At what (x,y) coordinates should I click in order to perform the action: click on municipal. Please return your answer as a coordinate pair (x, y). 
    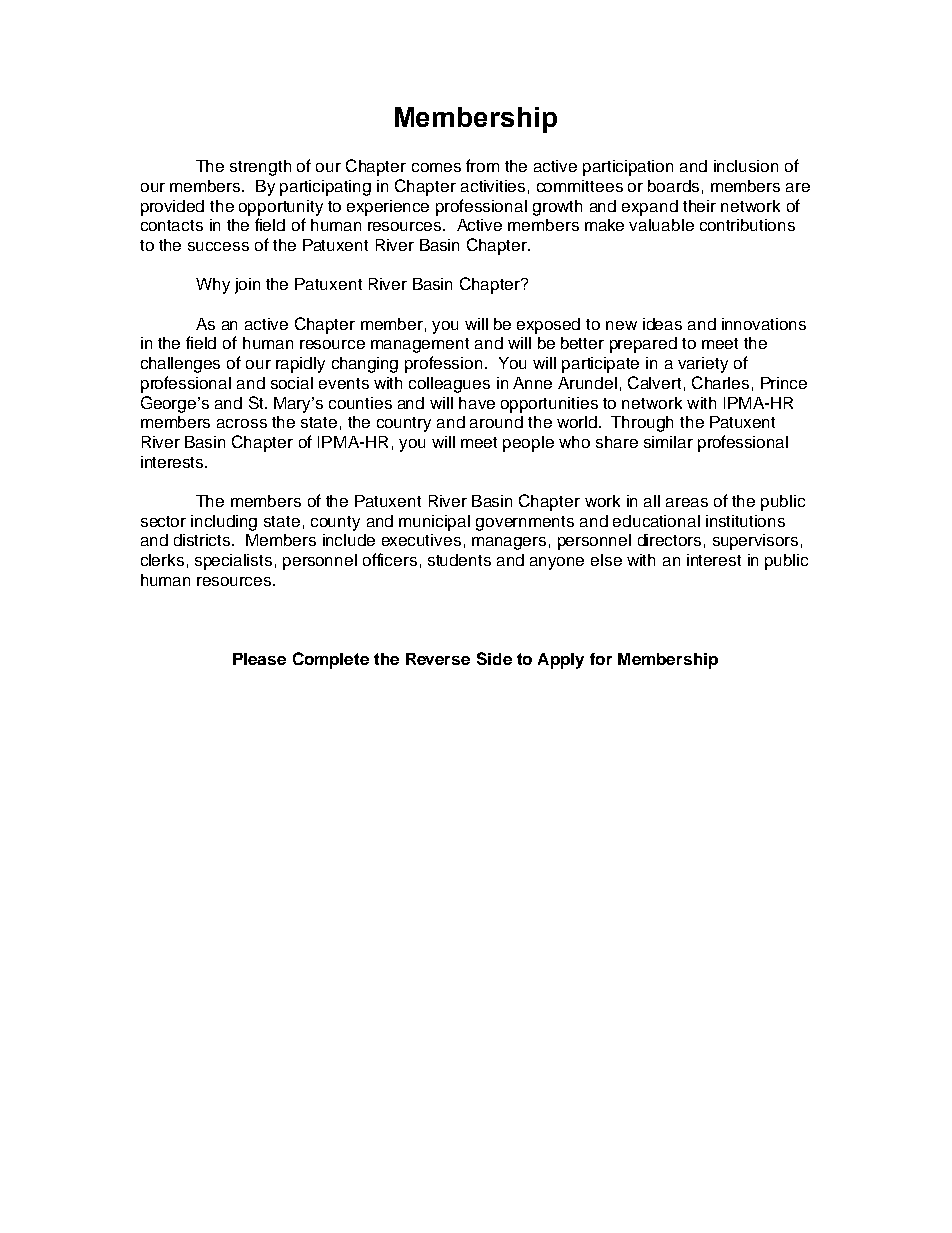
    Looking at the image, I should click on (434, 523).
